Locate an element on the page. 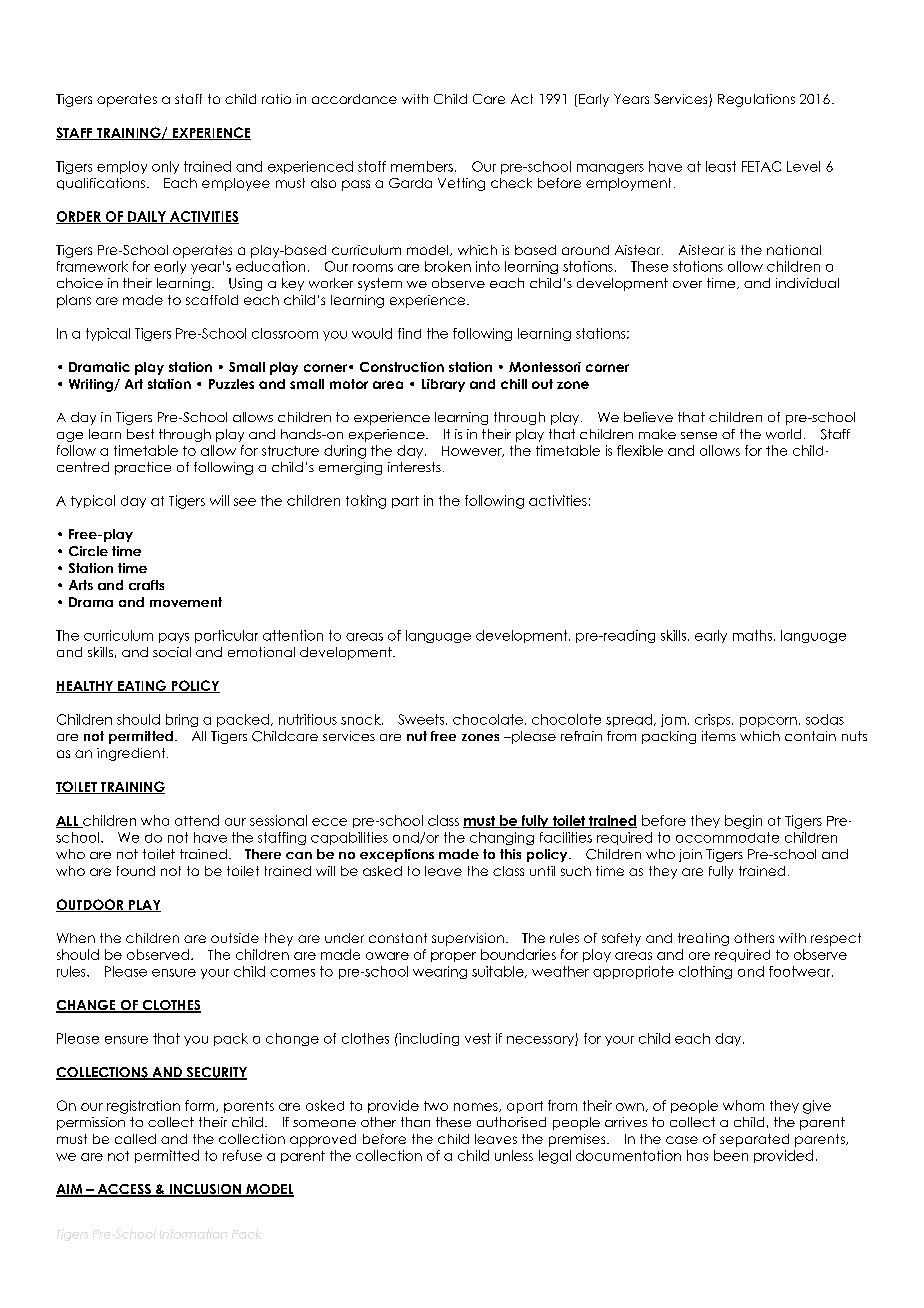  maths is located at coordinates (752, 635).
